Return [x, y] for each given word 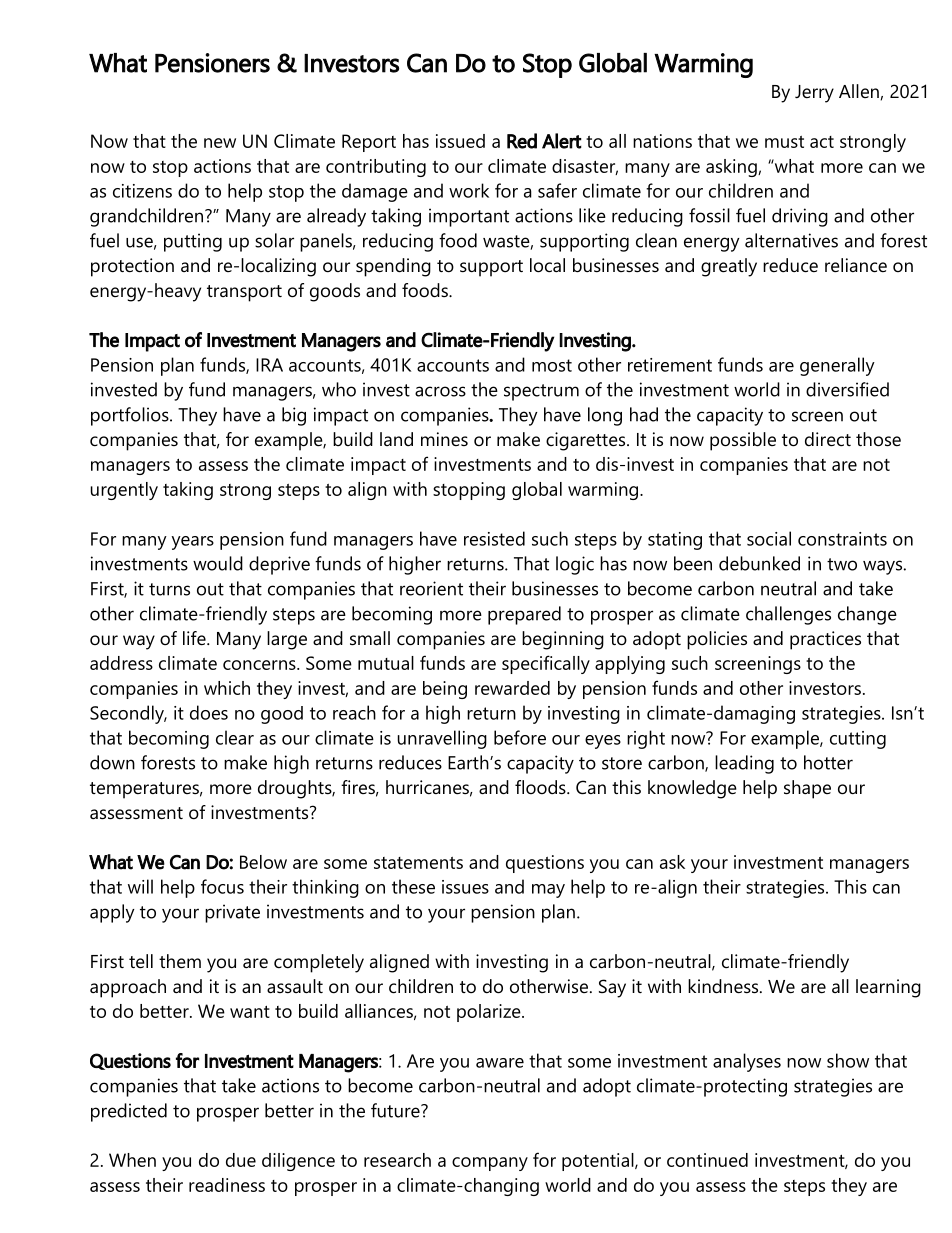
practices [825, 640]
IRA [269, 365]
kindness [724, 986]
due [241, 1160]
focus [222, 886]
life [195, 638]
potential [599, 1162]
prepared [524, 615]
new [220, 143]
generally [837, 366]
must [784, 142]
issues [465, 887]
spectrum [541, 392]
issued [460, 141]
